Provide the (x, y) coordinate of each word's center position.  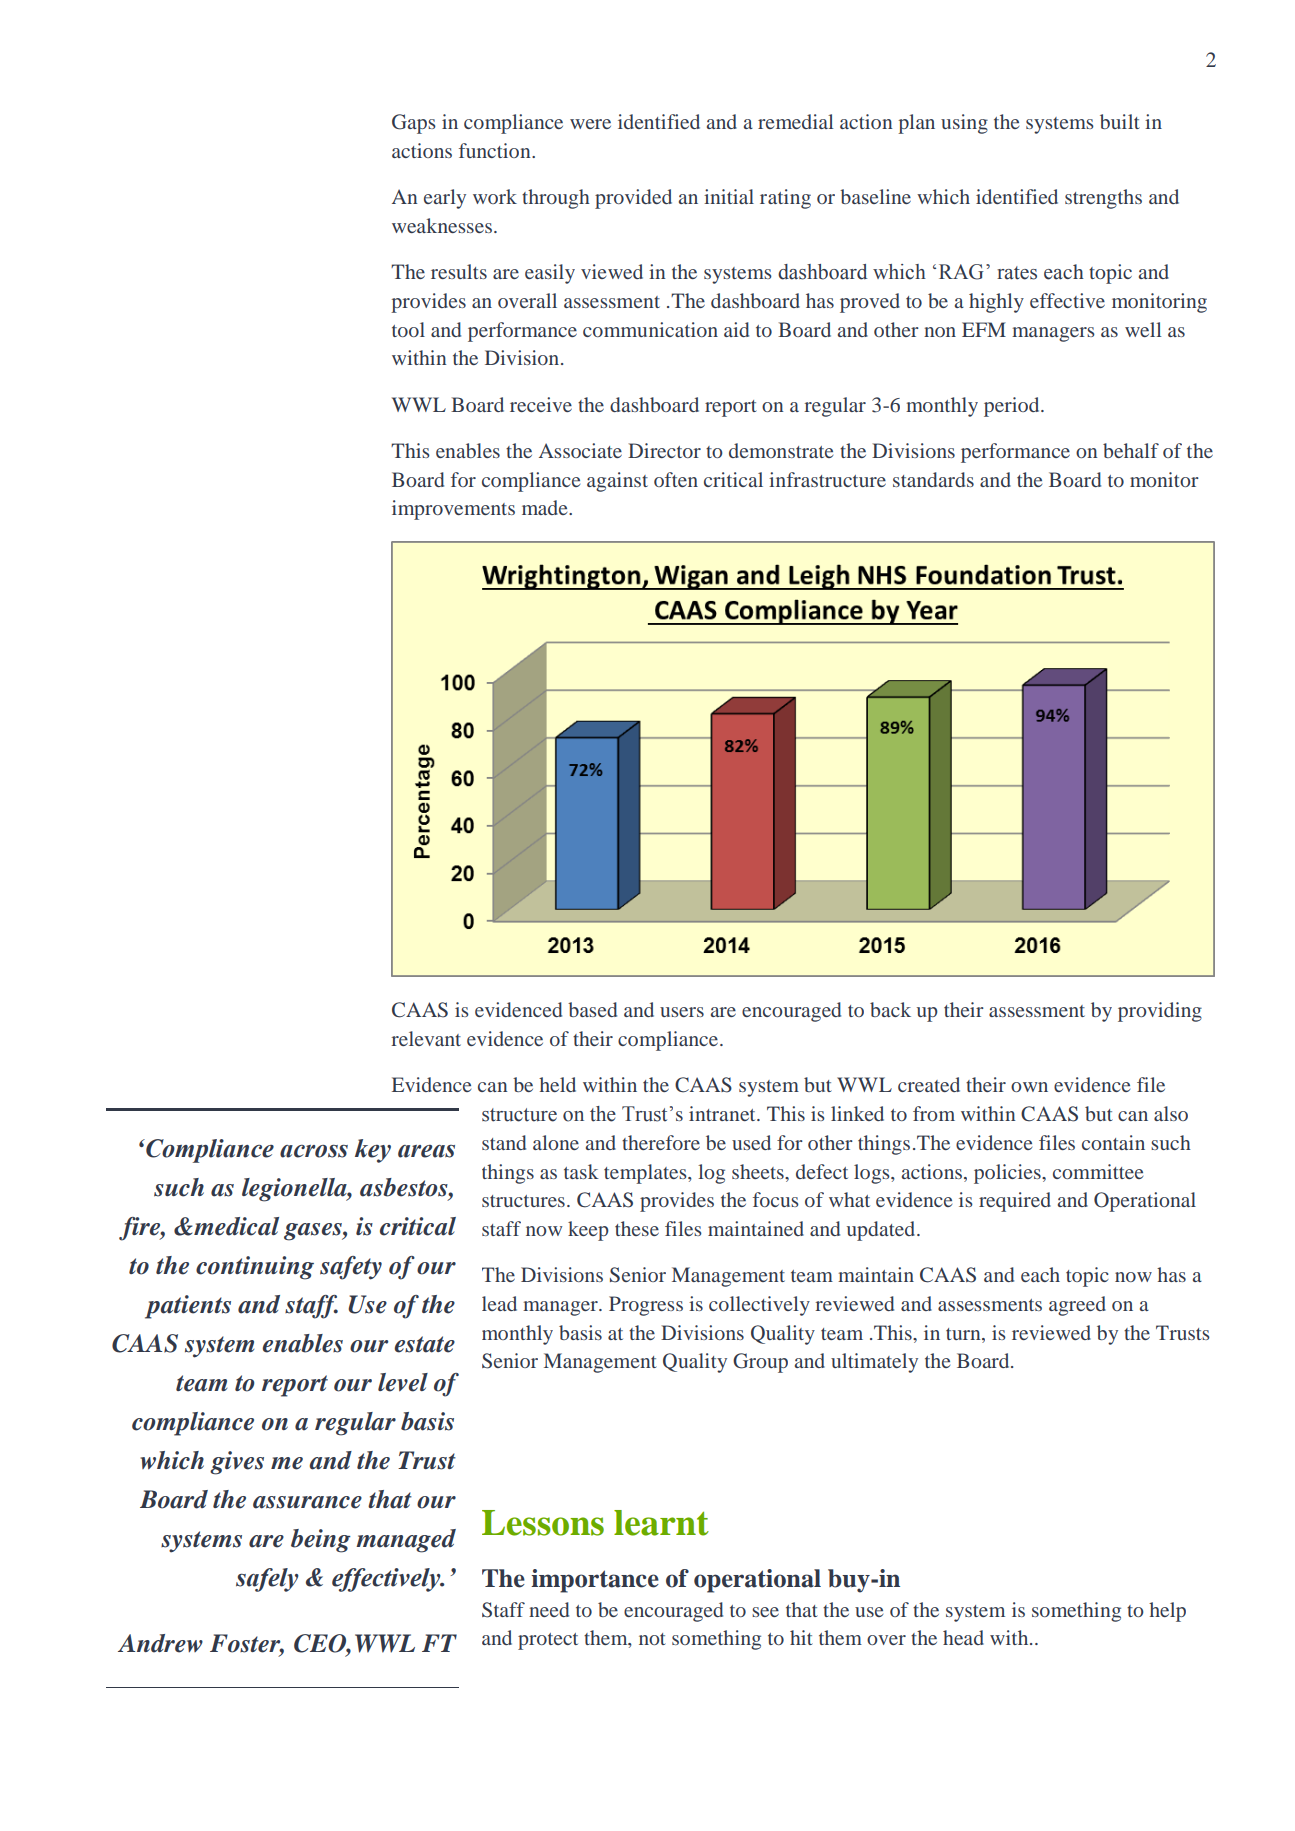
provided (633, 199)
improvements (453, 510)
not (652, 1639)
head (963, 1637)
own (1029, 1087)
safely (267, 1580)
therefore (661, 1142)
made (546, 507)
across (314, 1151)
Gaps (414, 124)
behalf (1131, 450)
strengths (1103, 199)
